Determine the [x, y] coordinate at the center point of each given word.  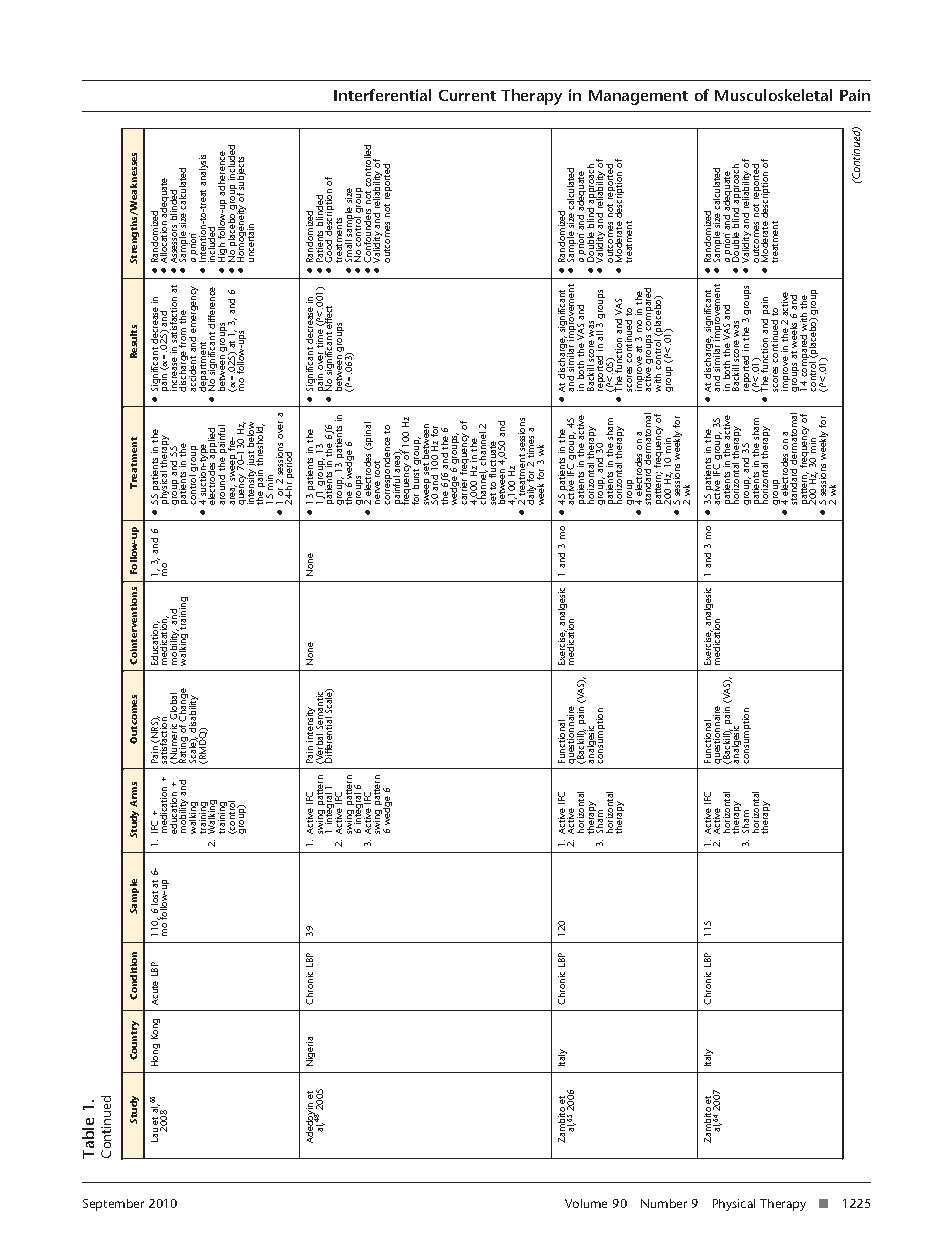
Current [467, 95]
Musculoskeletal [773, 95]
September [113, 1205]
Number [664, 1203]
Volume [586, 1203]
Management [638, 97]
